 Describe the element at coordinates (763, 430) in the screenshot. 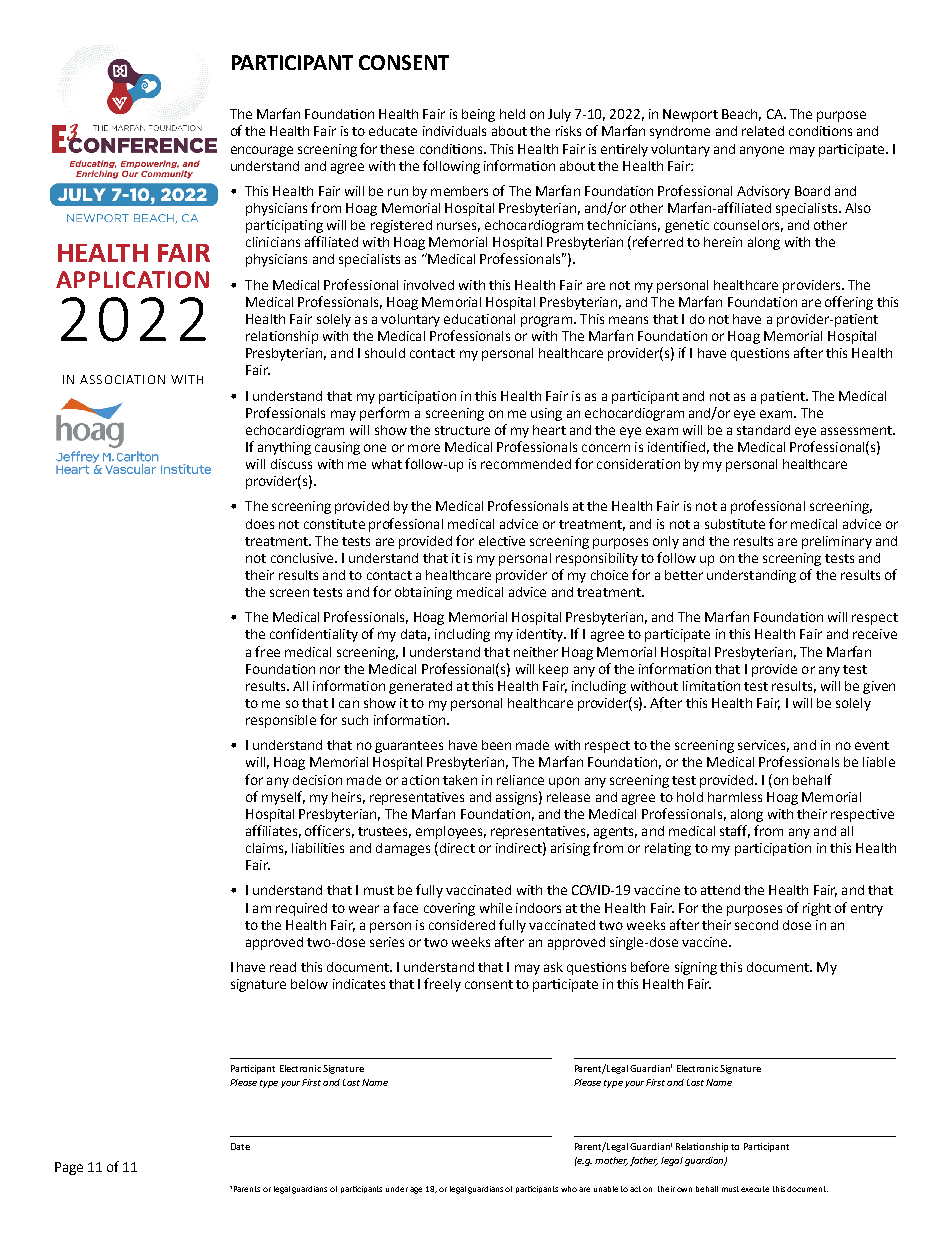

I see `standard` at that location.
